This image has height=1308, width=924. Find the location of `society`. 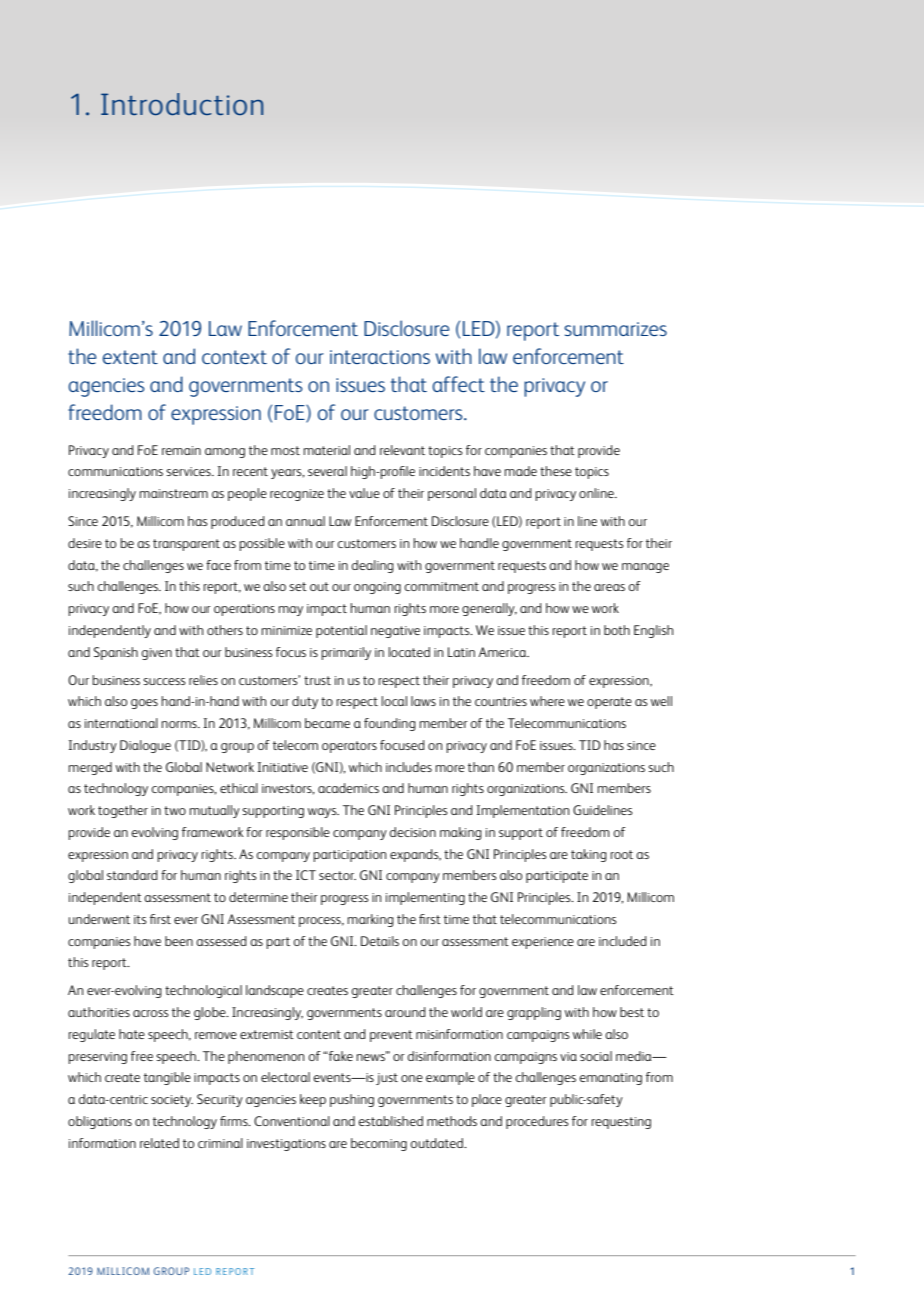

society is located at coordinates (172, 1101).
